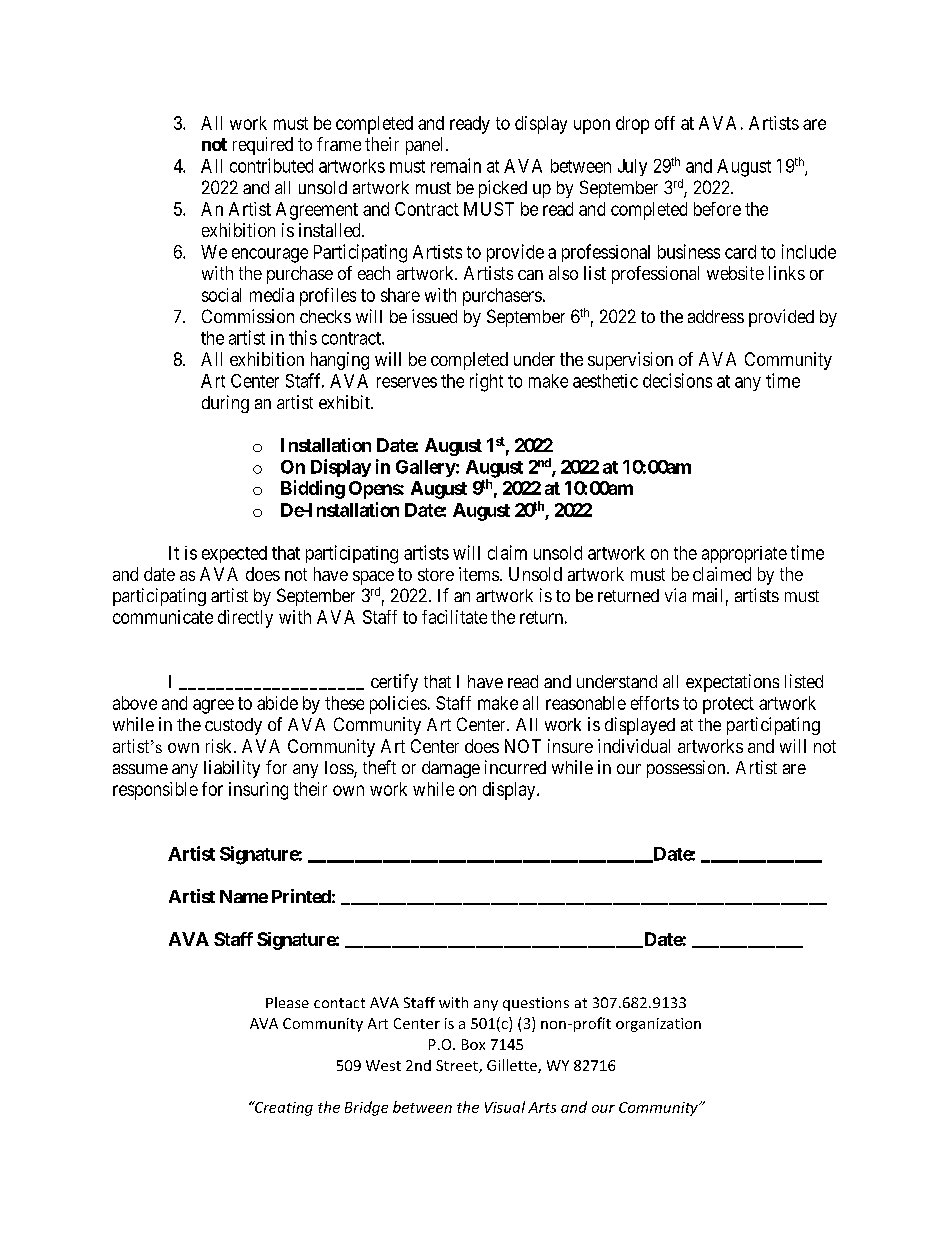  Describe the element at coordinates (456, 165) in the screenshot. I see `remain` at that location.
